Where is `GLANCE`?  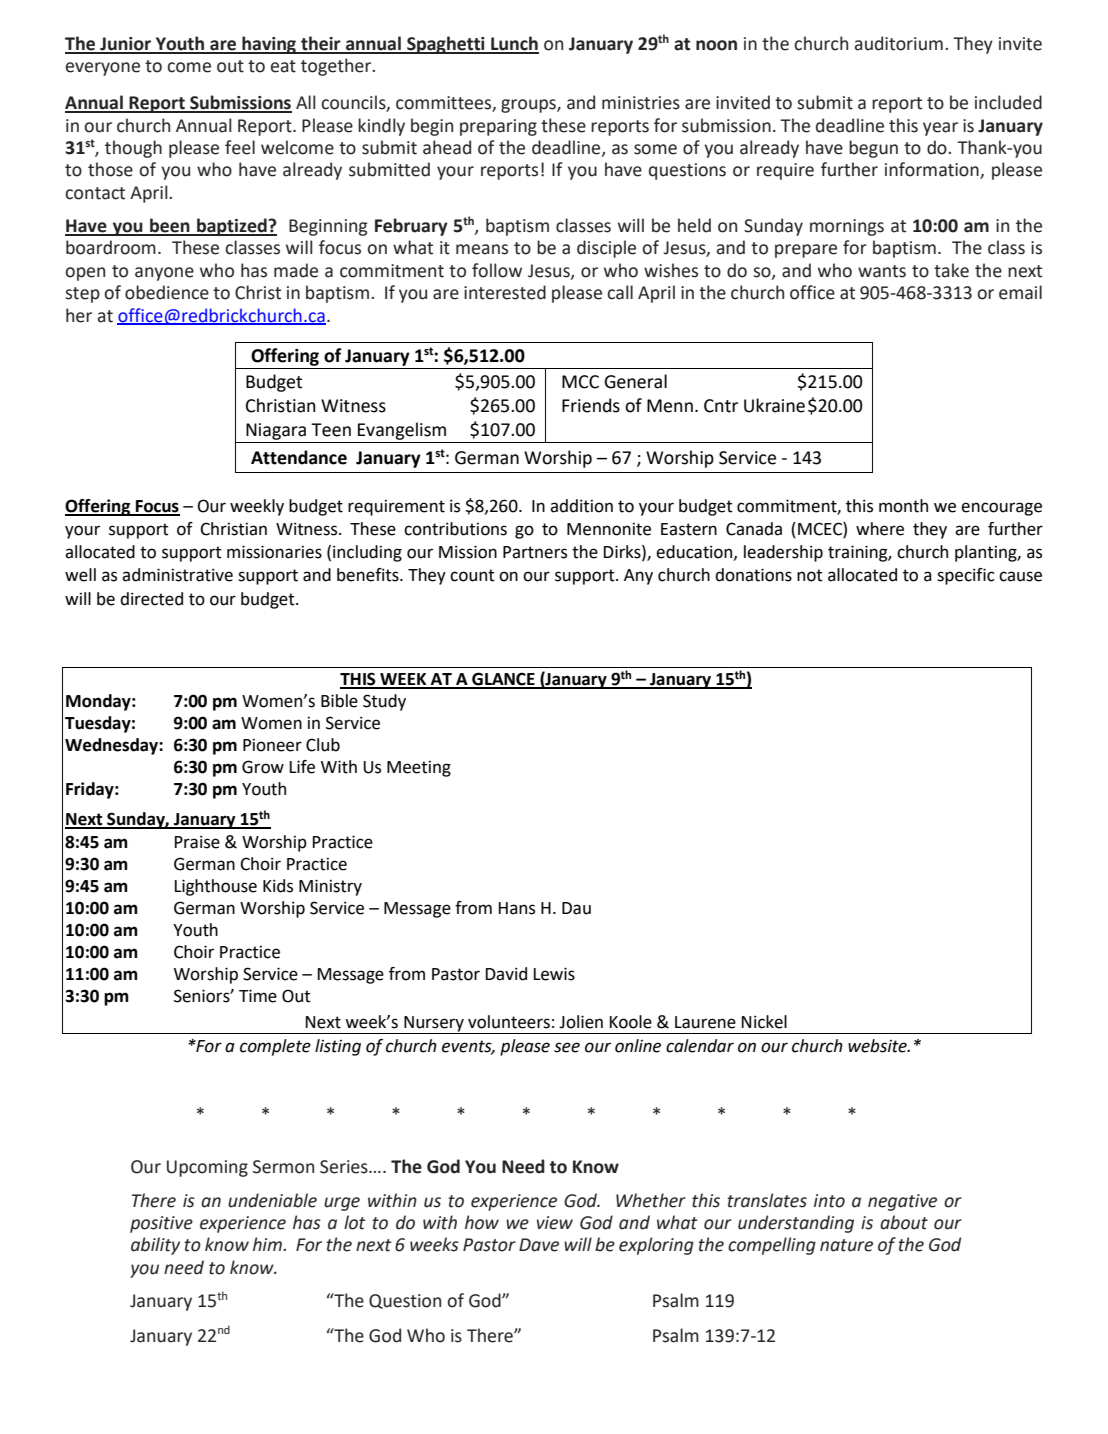
GLANCE is located at coordinates (503, 680).
